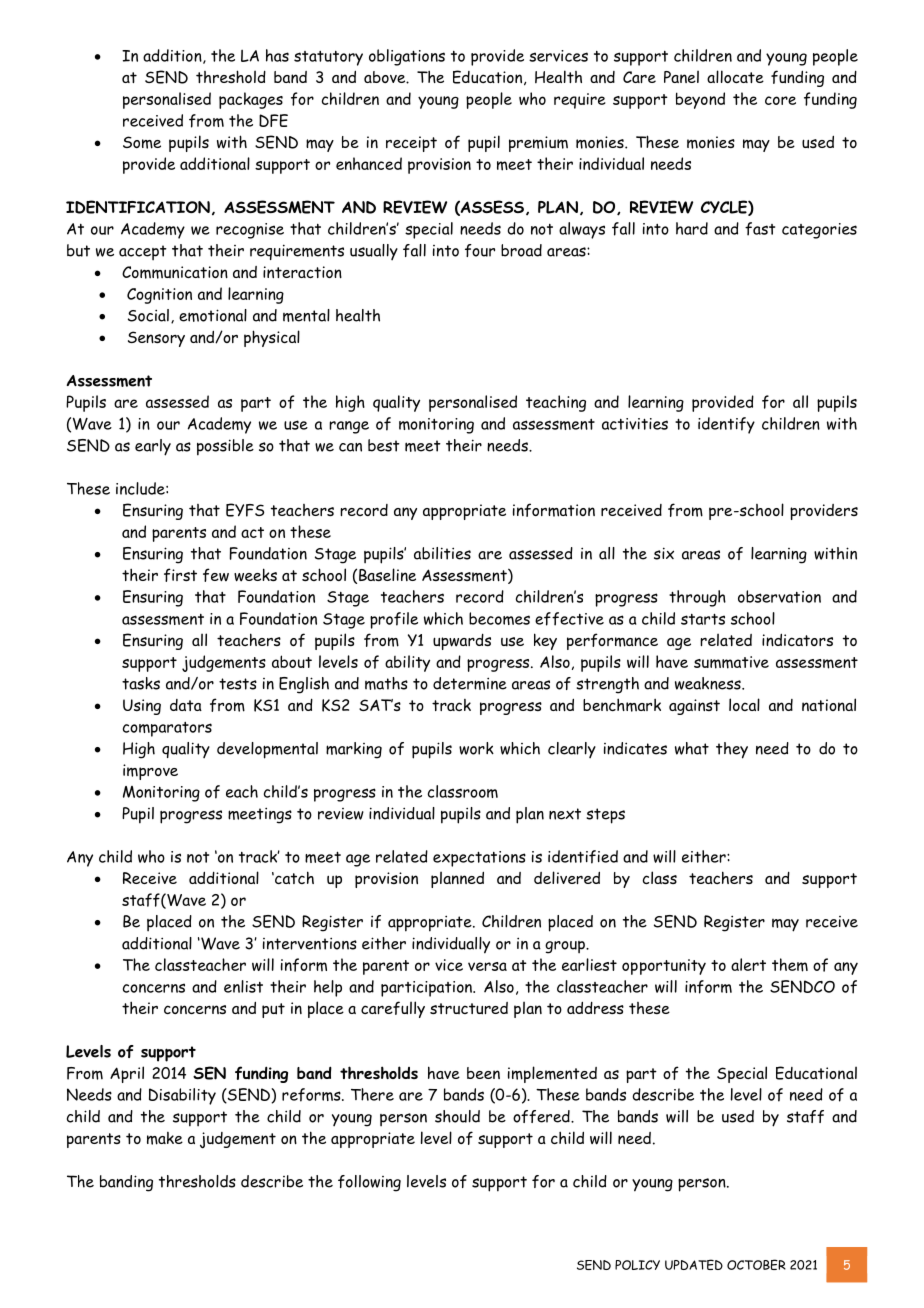 This document has height=1308, width=924. I want to click on make, so click(165, 1138).
